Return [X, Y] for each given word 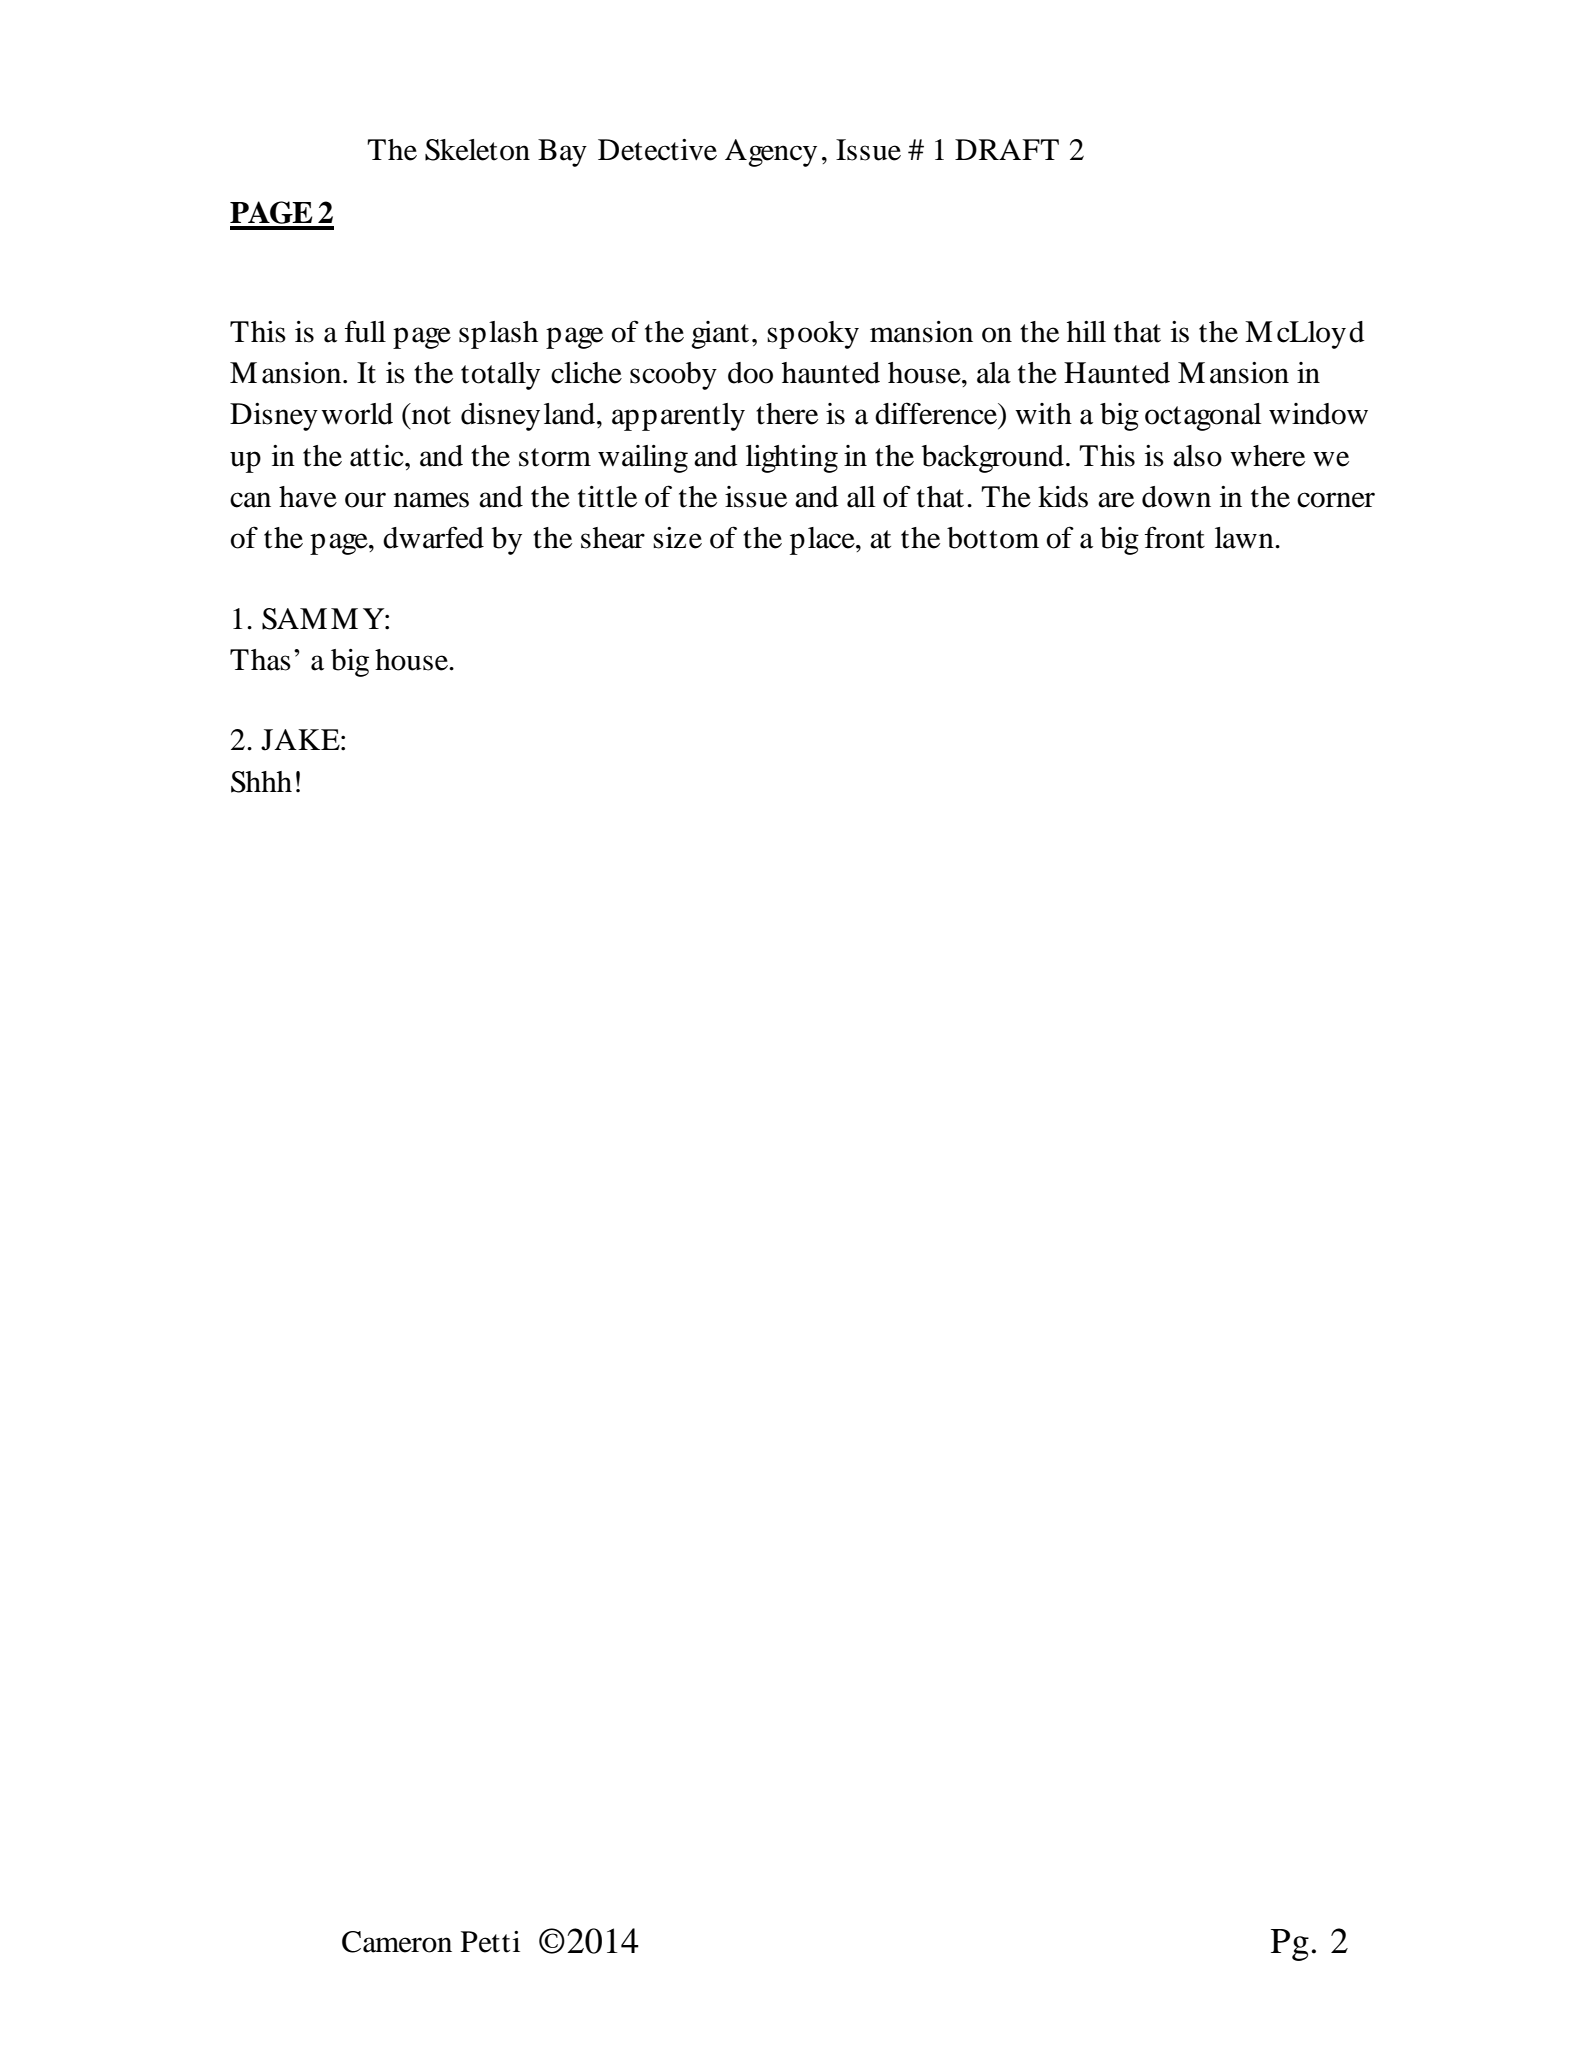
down [1176, 497]
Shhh [261, 782]
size [677, 538]
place [823, 541]
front [1175, 537]
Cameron [397, 1942]
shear [613, 538]
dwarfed [433, 537]
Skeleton [477, 150]
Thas [260, 660]
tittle [607, 497]
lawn [1245, 538]
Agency [771, 153]
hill [1086, 331]
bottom [993, 538]
